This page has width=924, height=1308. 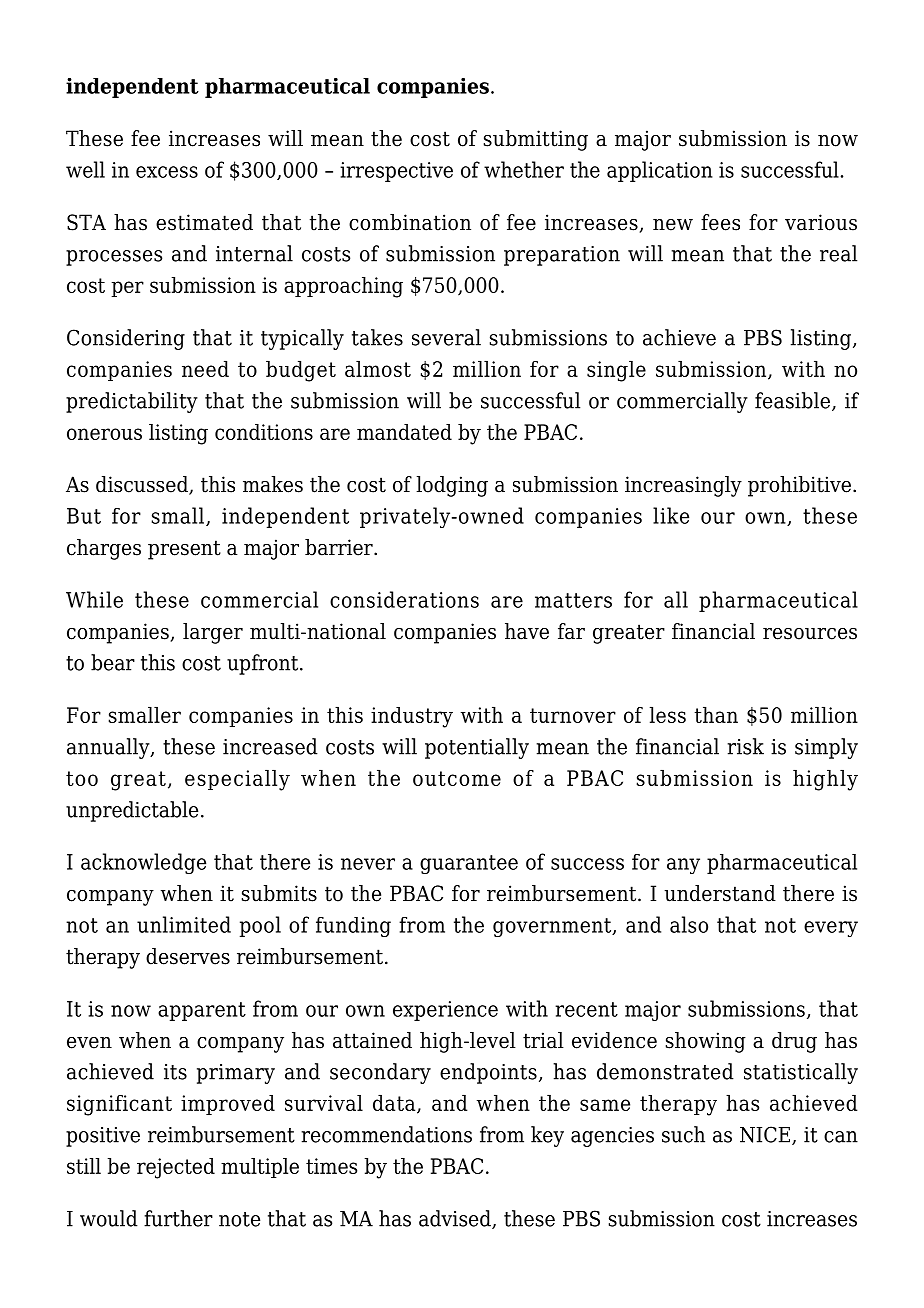 I want to click on discussed, so click(x=143, y=485).
